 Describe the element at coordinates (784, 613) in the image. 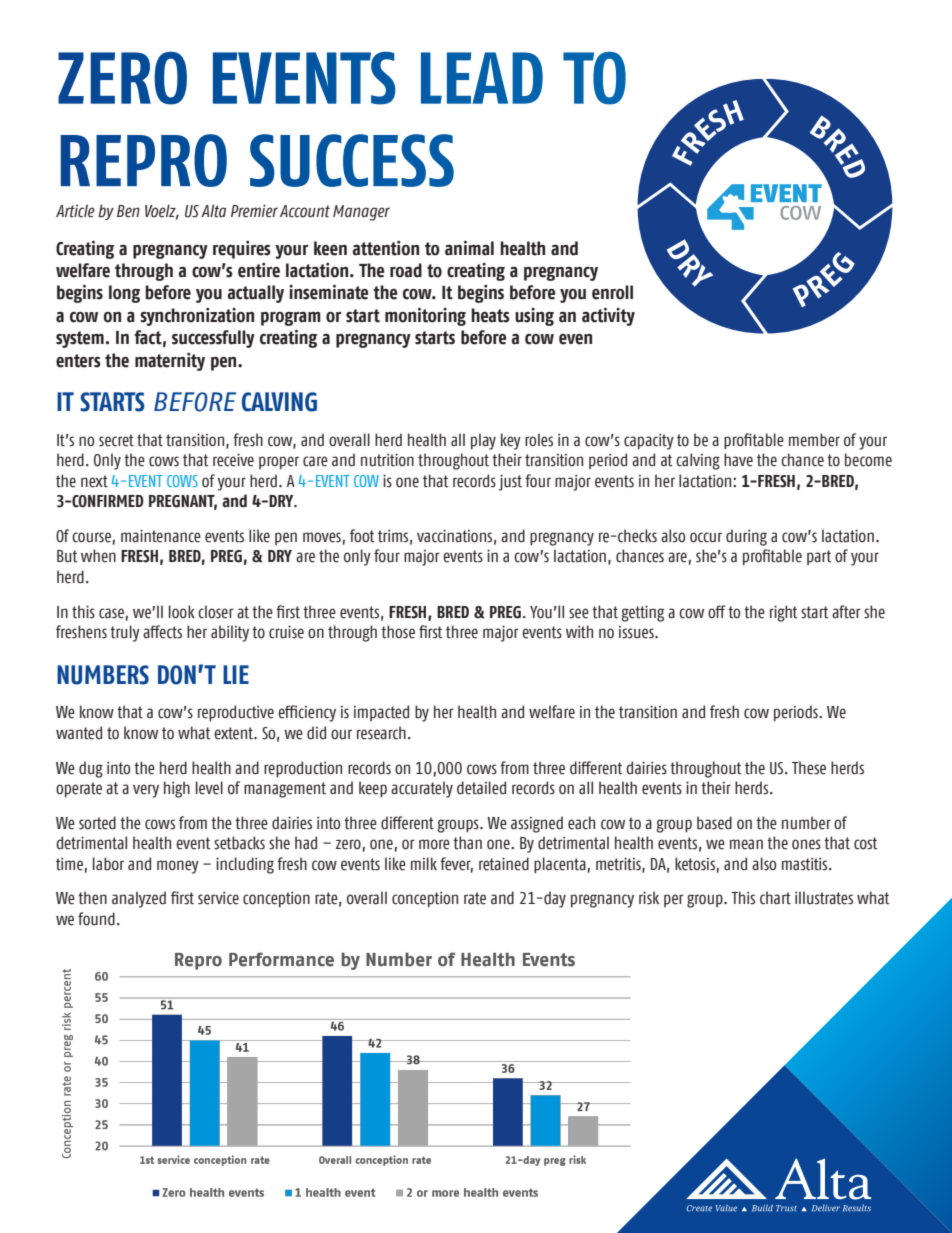

I see `right` at that location.
